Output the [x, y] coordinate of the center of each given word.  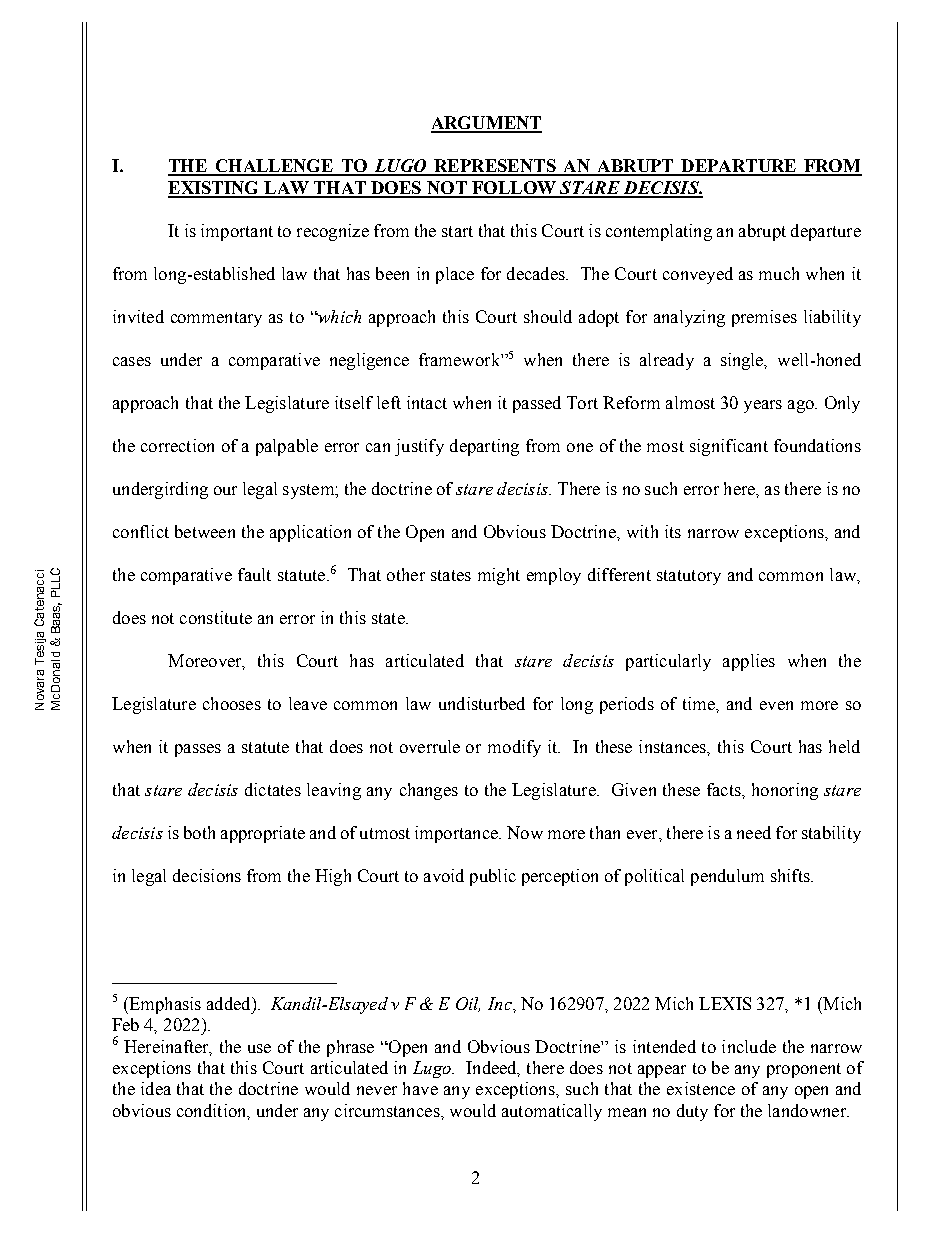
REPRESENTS [495, 167]
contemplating [659, 232]
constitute [216, 617]
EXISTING [215, 189]
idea [156, 1088]
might [499, 576]
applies [749, 662]
